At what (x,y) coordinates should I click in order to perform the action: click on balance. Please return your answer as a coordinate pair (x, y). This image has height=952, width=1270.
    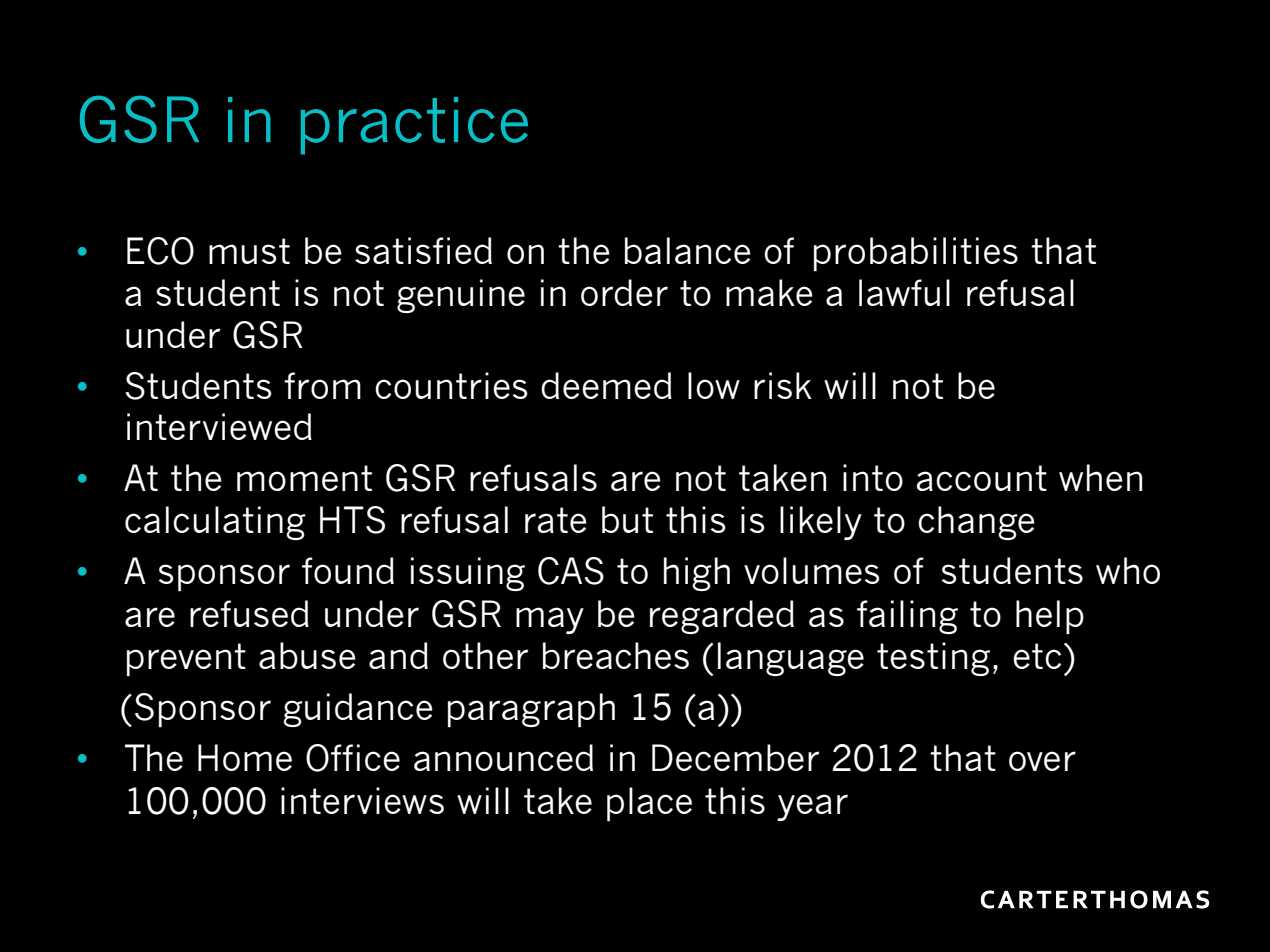
    Looking at the image, I should click on (688, 250).
